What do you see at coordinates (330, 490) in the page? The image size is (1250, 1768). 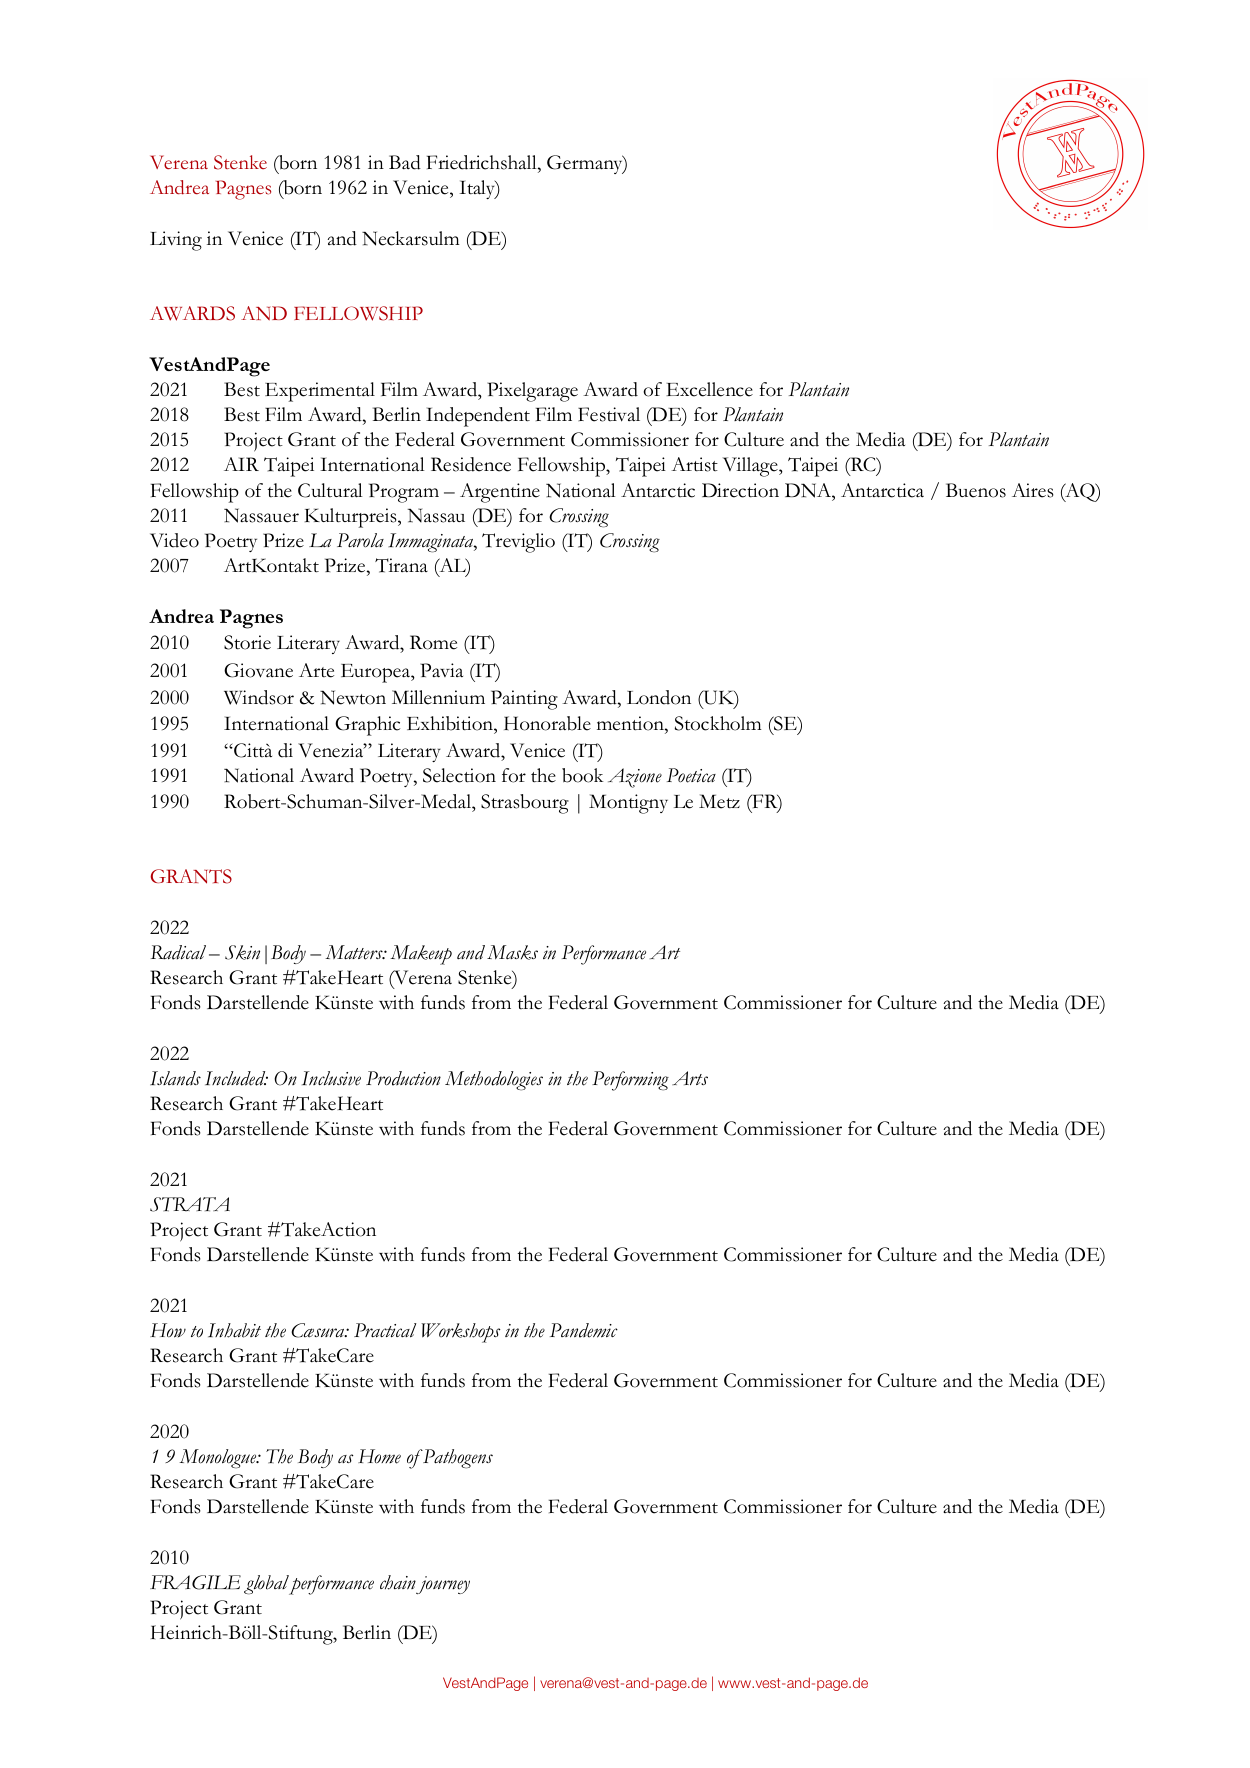 I see `Cultural` at bounding box center [330, 490].
